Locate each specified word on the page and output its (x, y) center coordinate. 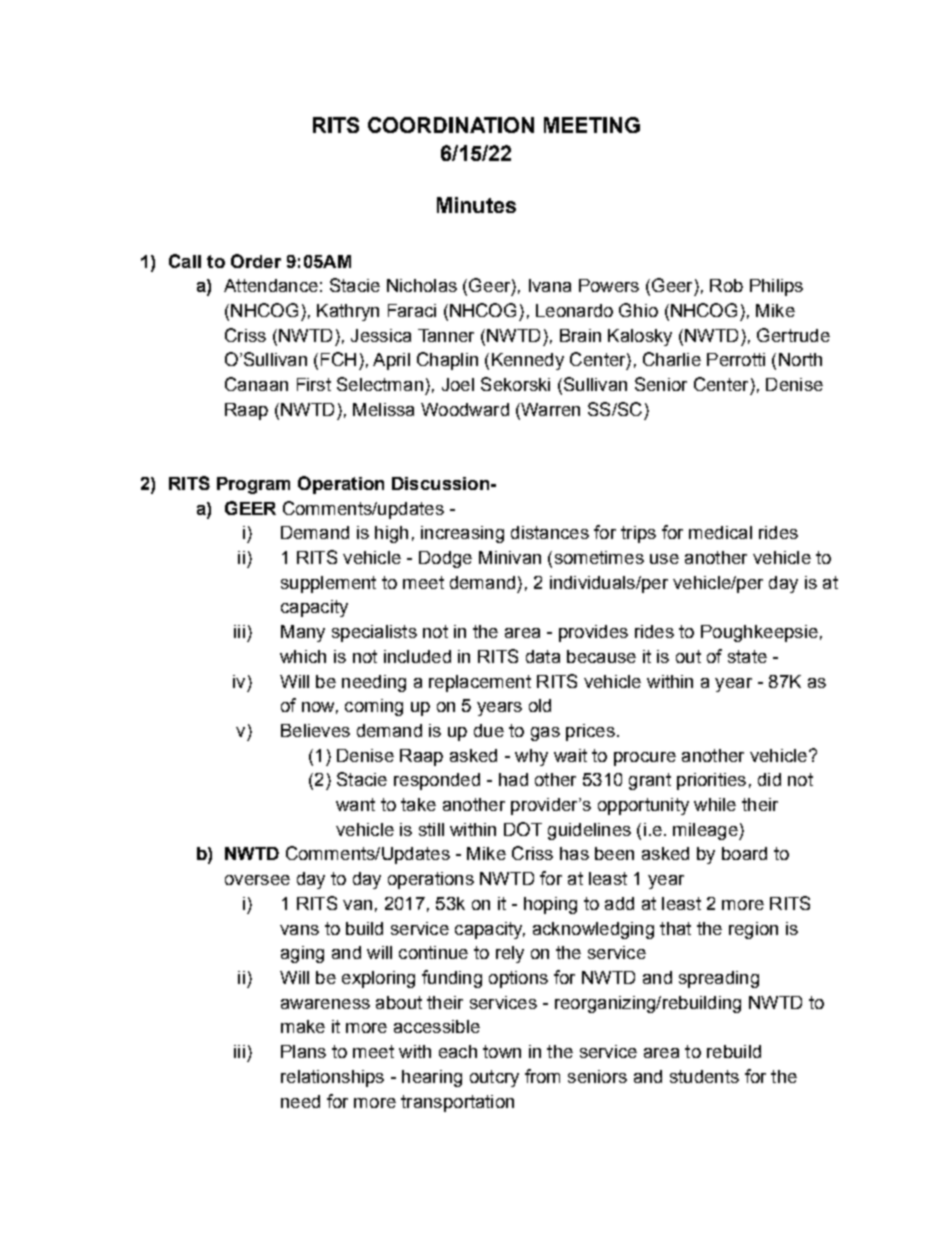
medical (720, 532)
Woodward (465, 409)
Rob (726, 285)
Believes (315, 730)
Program (253, 485)
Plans (303, 1051)
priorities (711, 781)
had (513, 779)
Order (256, 261)
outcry (494, 1078)
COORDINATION (451, 125)
